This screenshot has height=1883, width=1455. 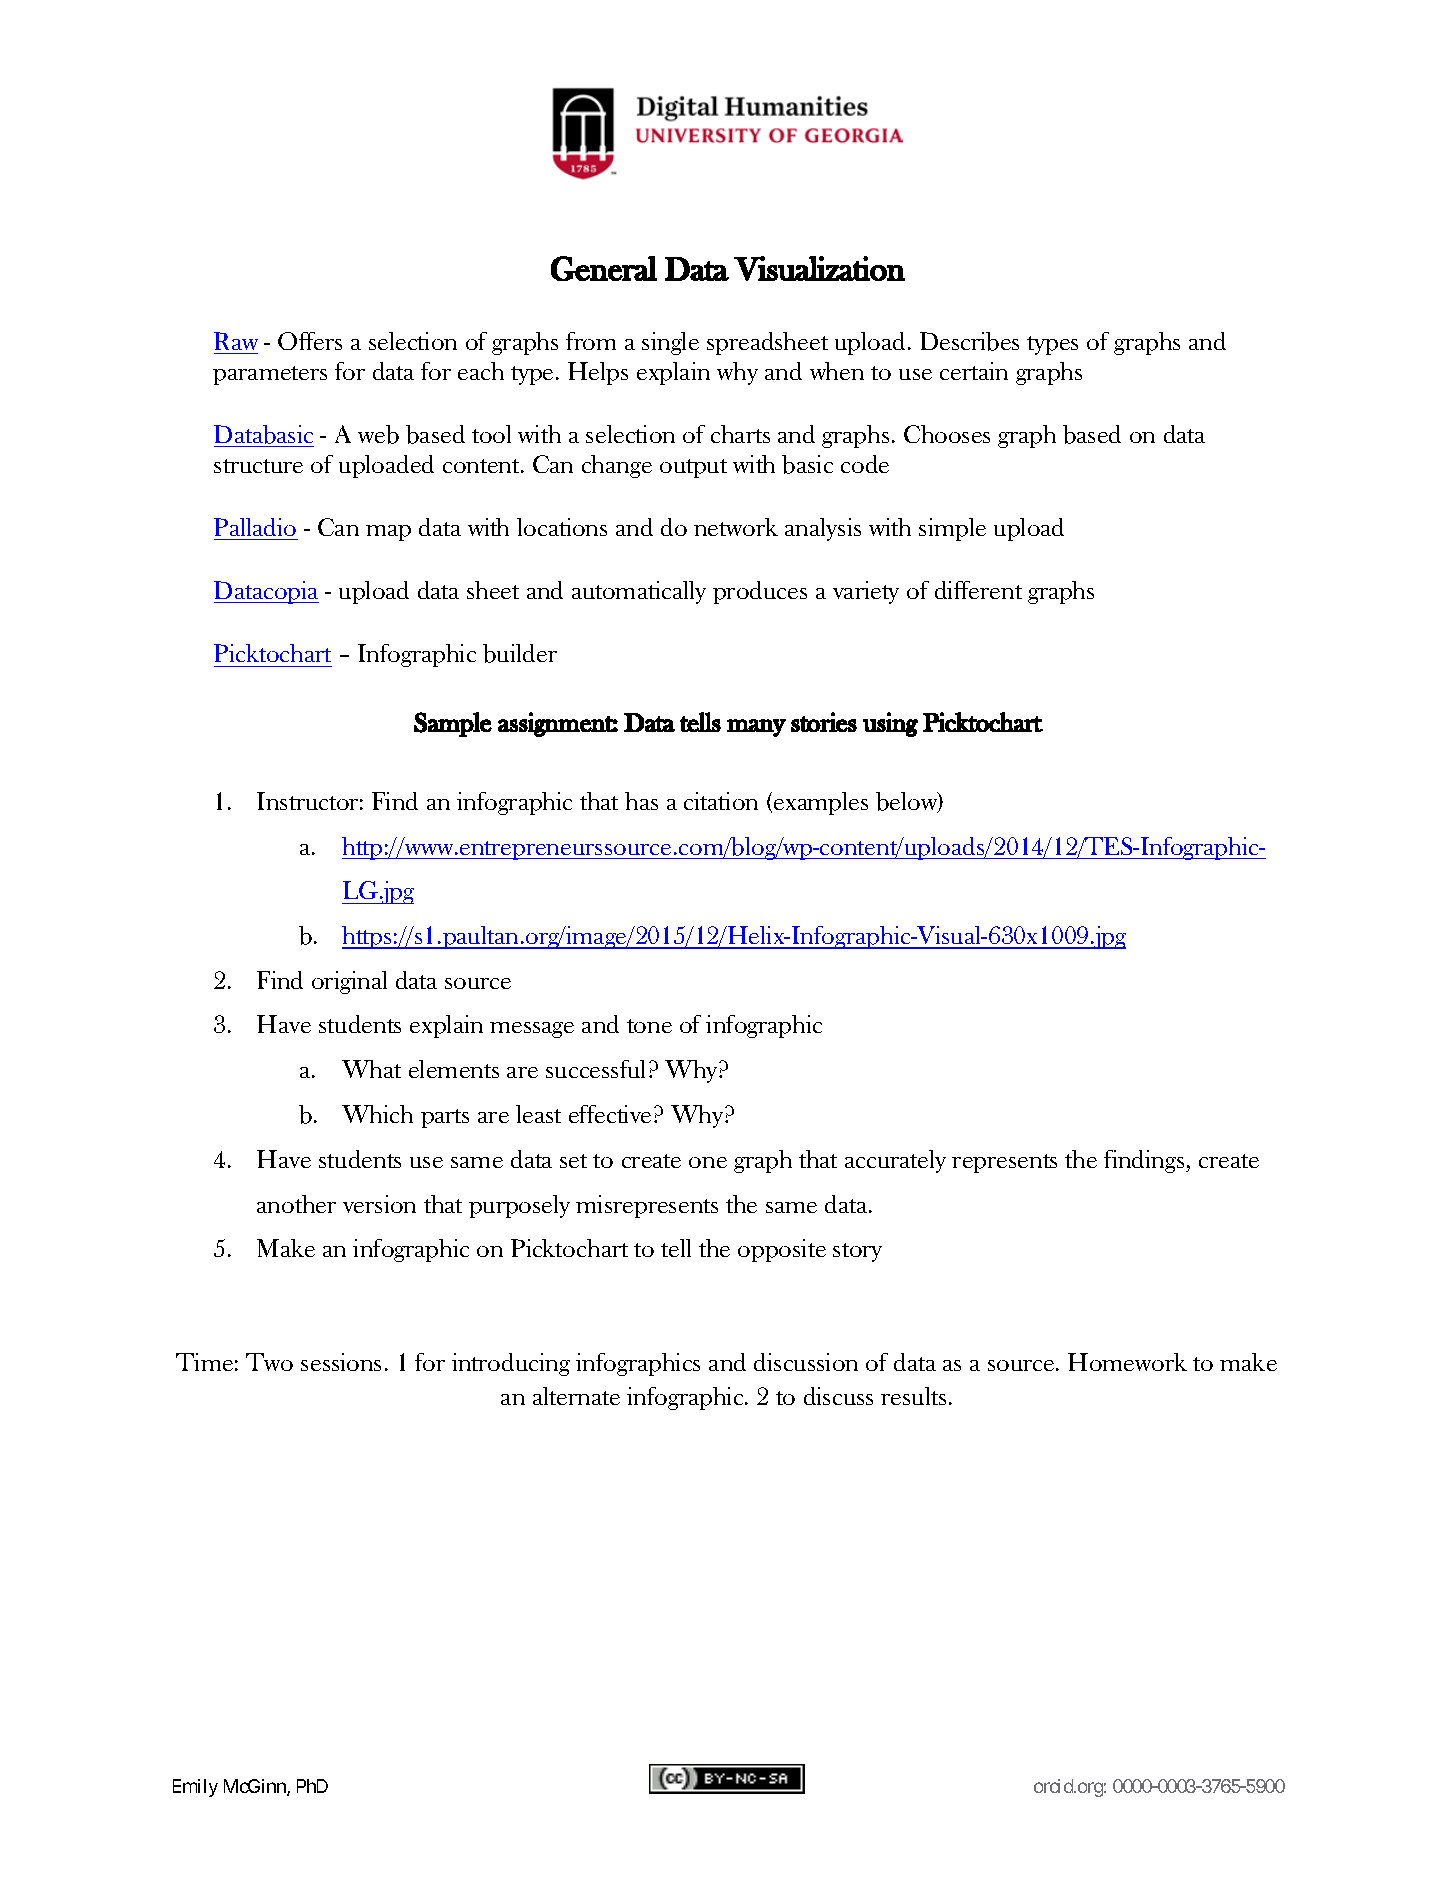 What do you see at coordinates (576, 1396) in the screenshot?
I see `alternate` at bounding box center [576, 1396].
